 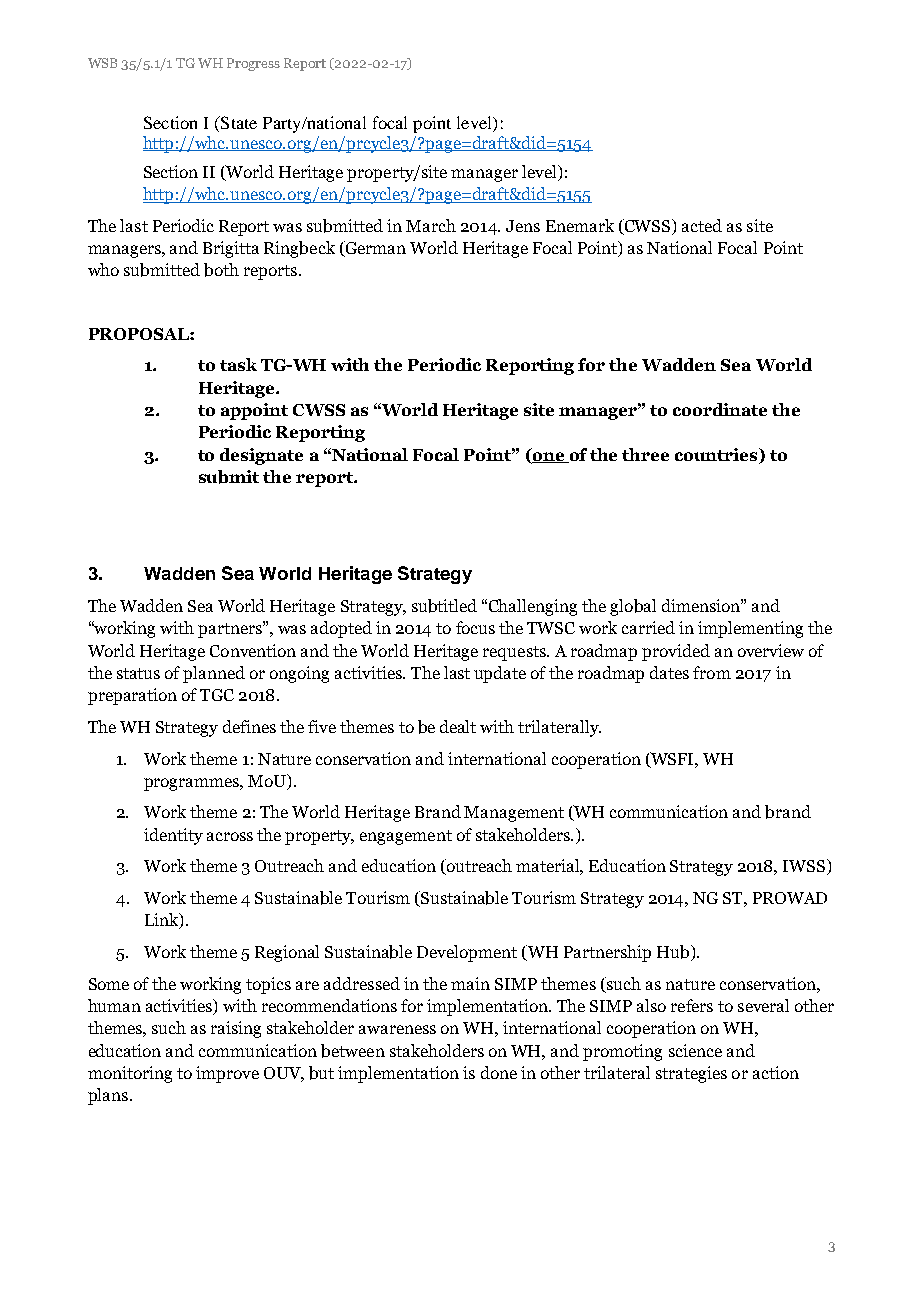 I want to click on improve, so click(x=227, y=1074).
